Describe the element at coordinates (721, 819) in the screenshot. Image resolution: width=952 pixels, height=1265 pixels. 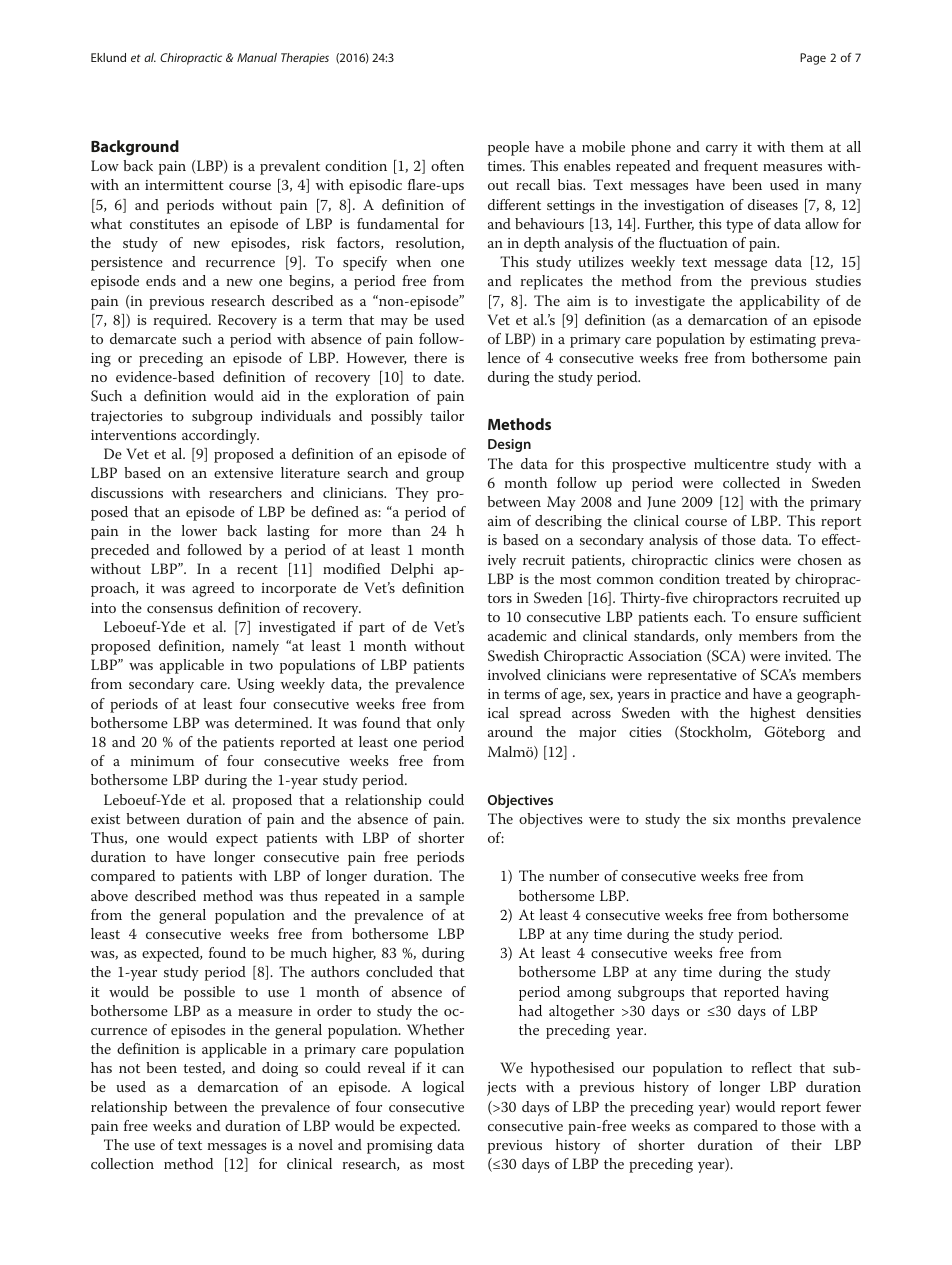
I see `six` at that location.
